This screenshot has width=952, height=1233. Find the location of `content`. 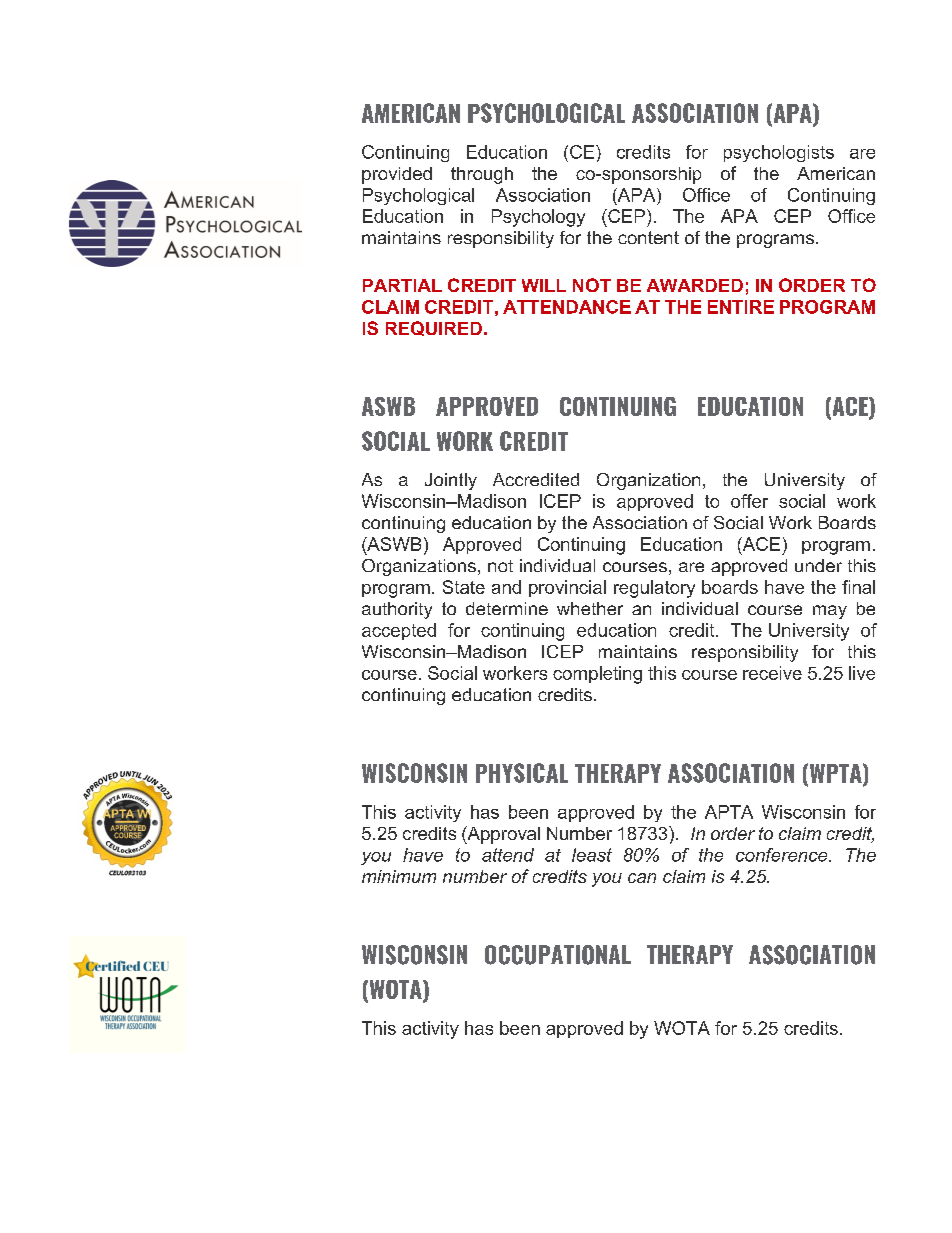

content is located at coordinates (648, 237).
